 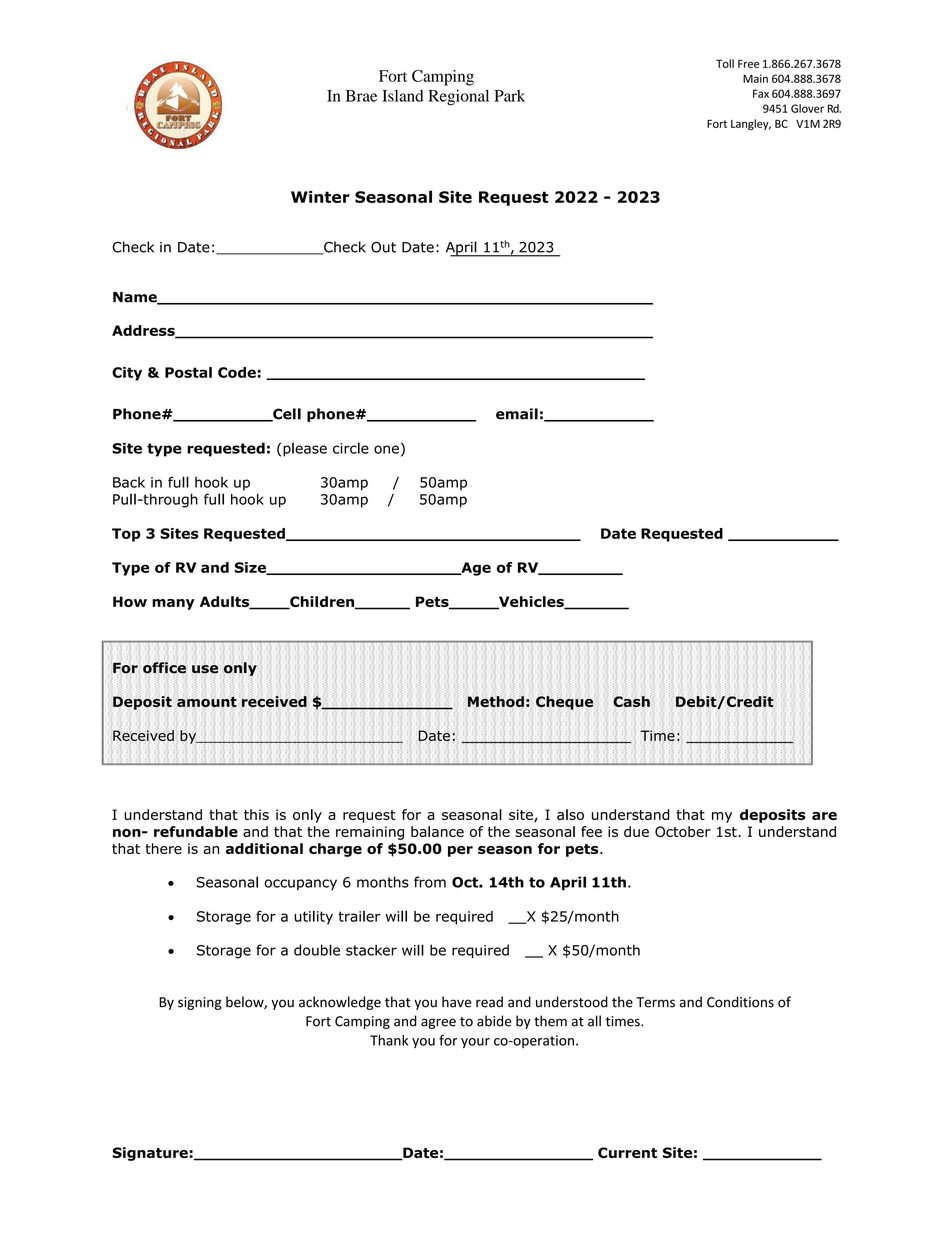 I want to click on your, so click(x=475, y=1043).
